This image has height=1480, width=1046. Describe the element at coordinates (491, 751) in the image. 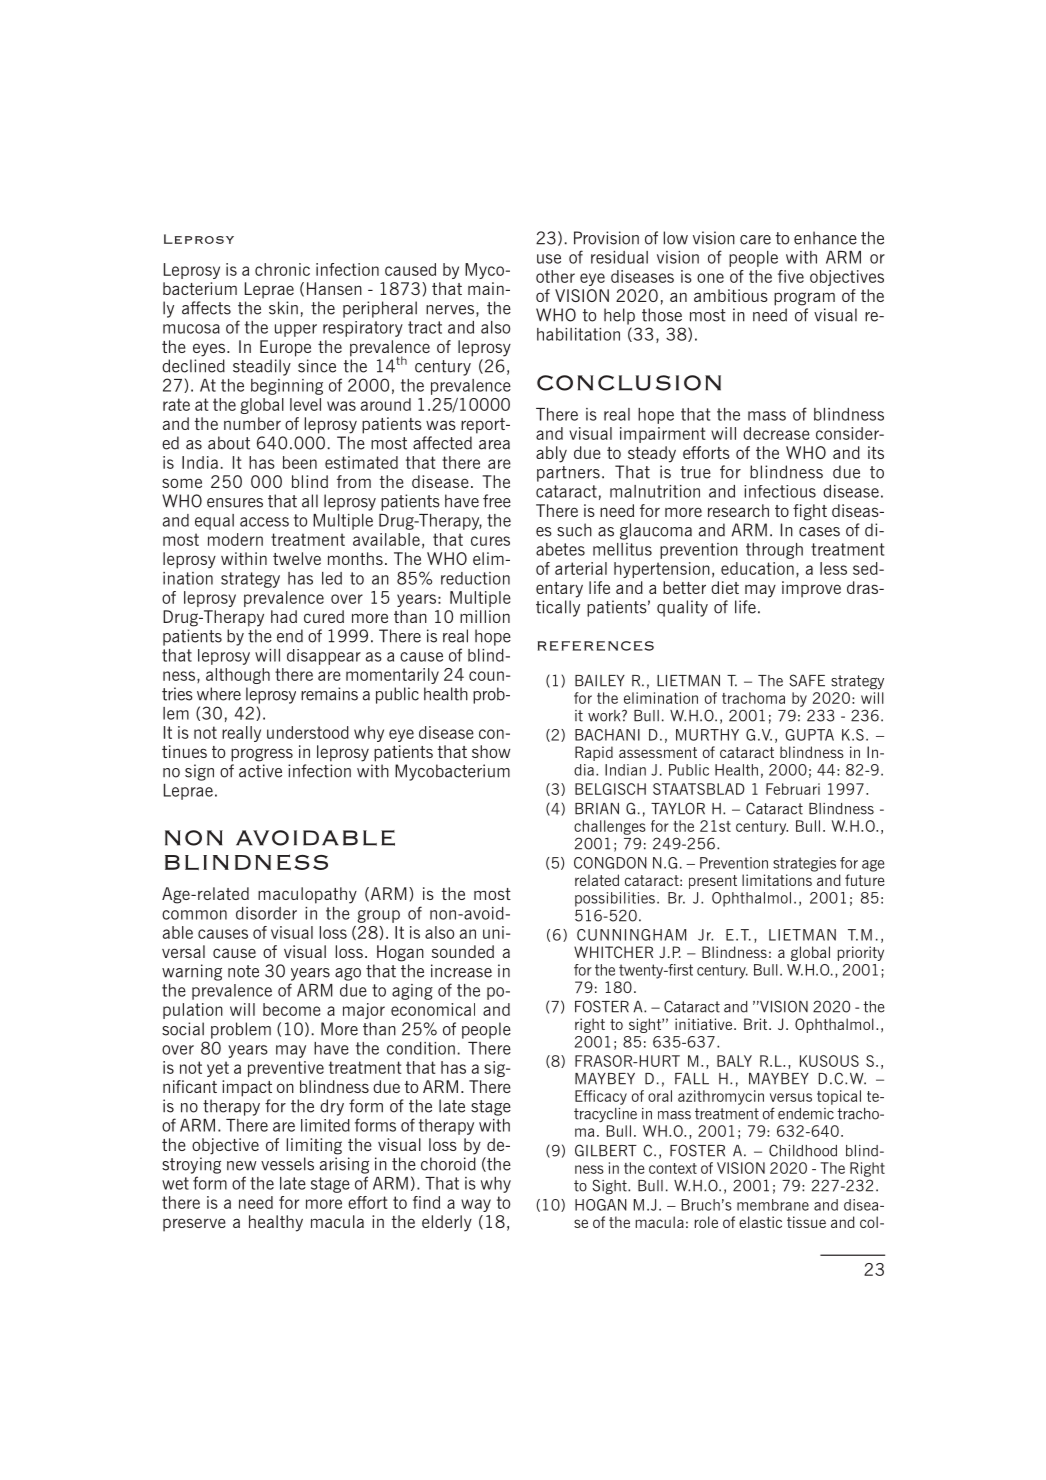

I see `show` at that location.
